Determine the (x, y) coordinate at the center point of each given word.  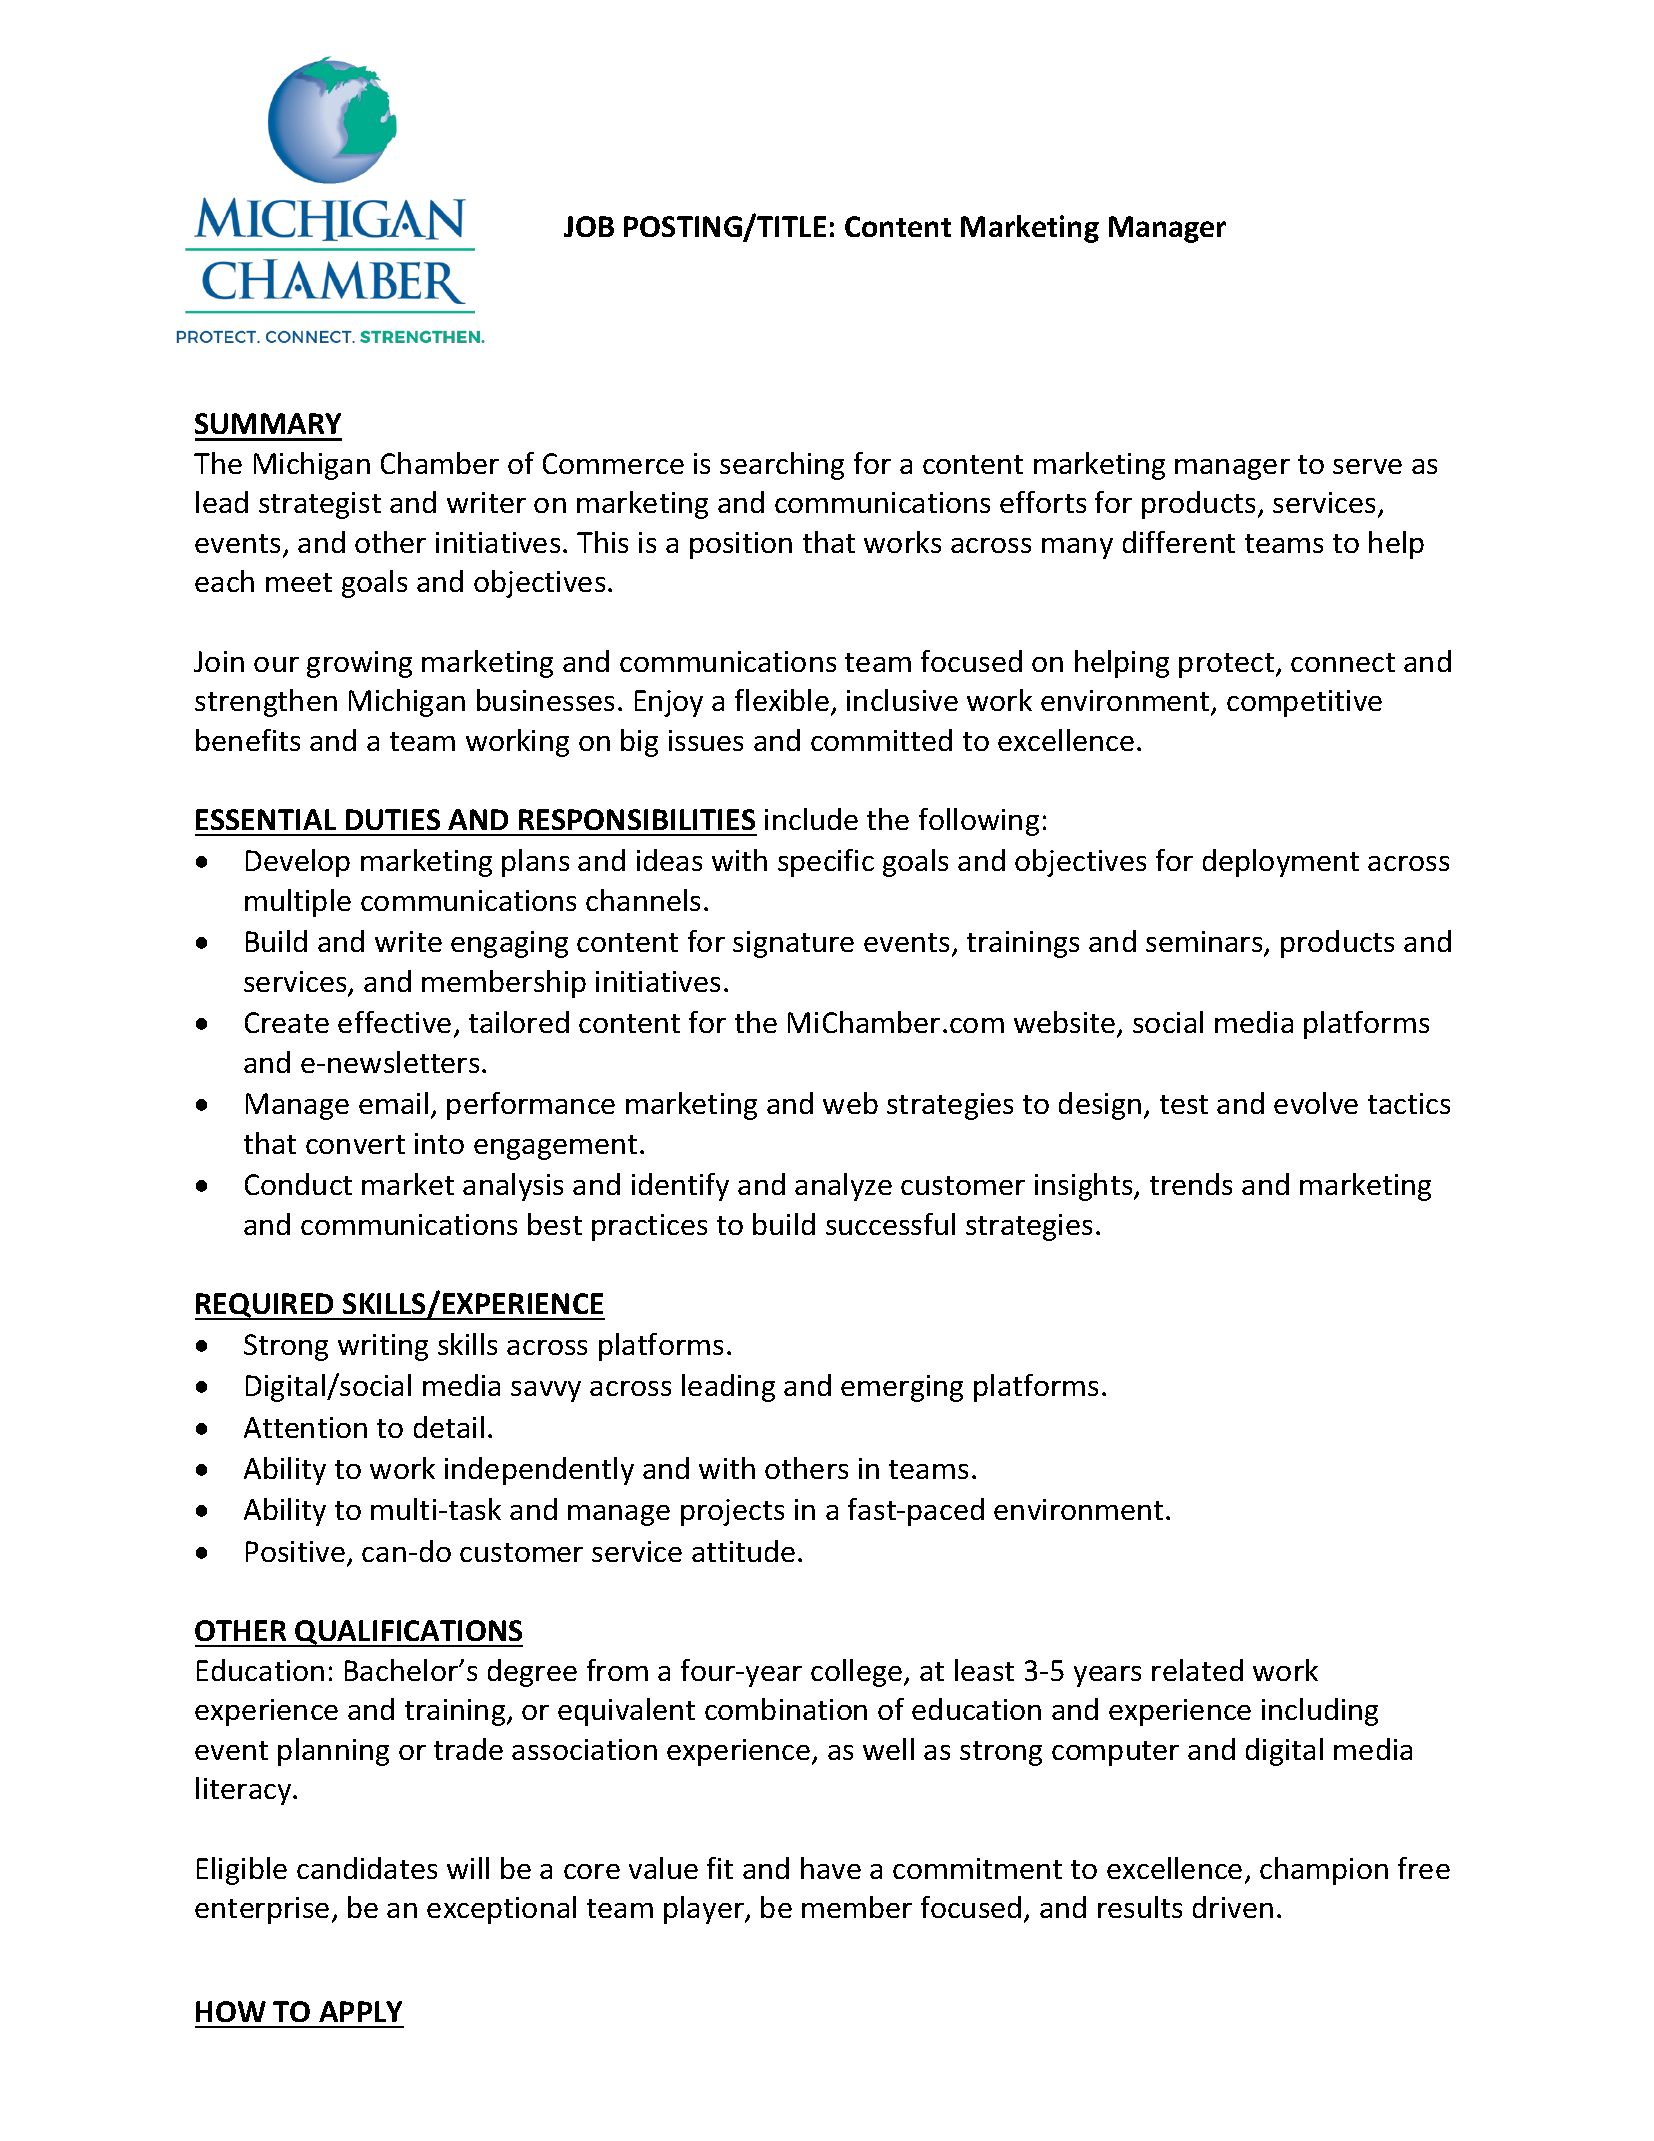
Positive (297, 1553)
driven (1233, 1907)
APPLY (360, 2011)
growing (359, 664)
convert (355, 1144)
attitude (743, 1551)
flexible (782, 700)
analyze (843, 1187)
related (1197, 1670)
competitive (1304, 703)
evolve (1316, 1103)
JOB (589, 226)
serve (1367, 466)
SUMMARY (268, 423)
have (831, 1868)
